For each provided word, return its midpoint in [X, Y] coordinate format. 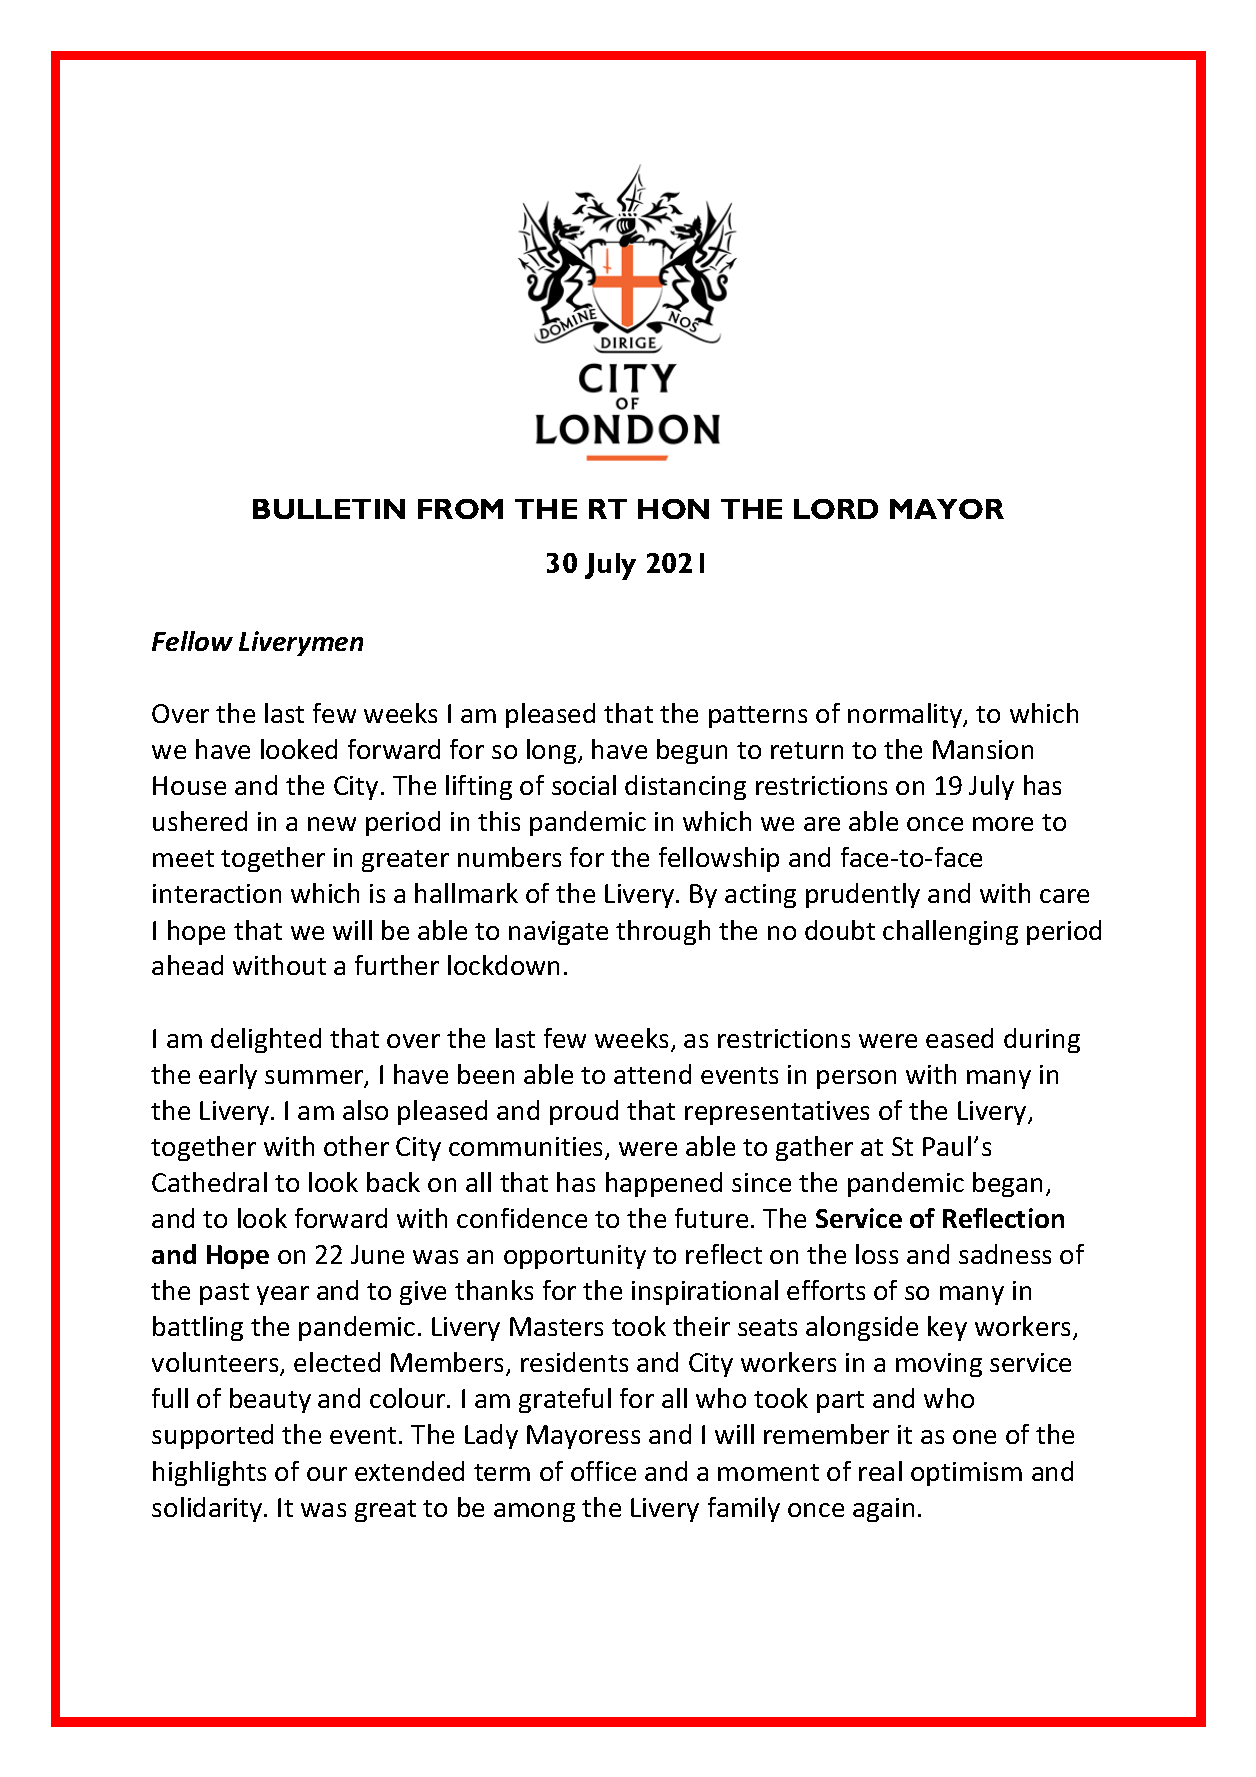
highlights [209, 1473]
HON [673, 509]
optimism [966, 1474]
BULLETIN [329, 509]
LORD [836, 509]
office [603, 1471]
